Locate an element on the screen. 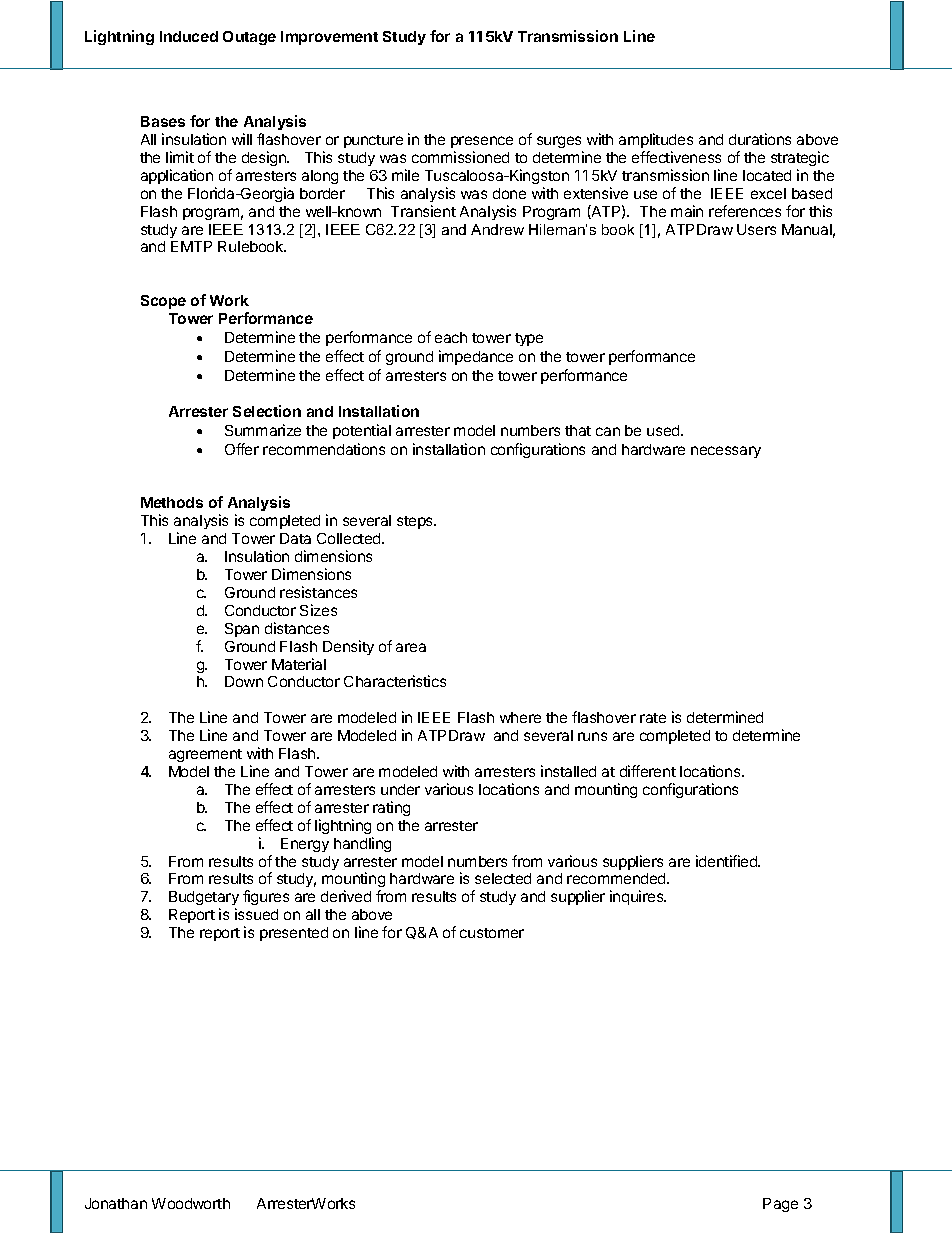 The image size is (952, 1233). Scope is located at coordinates (163, 302).
